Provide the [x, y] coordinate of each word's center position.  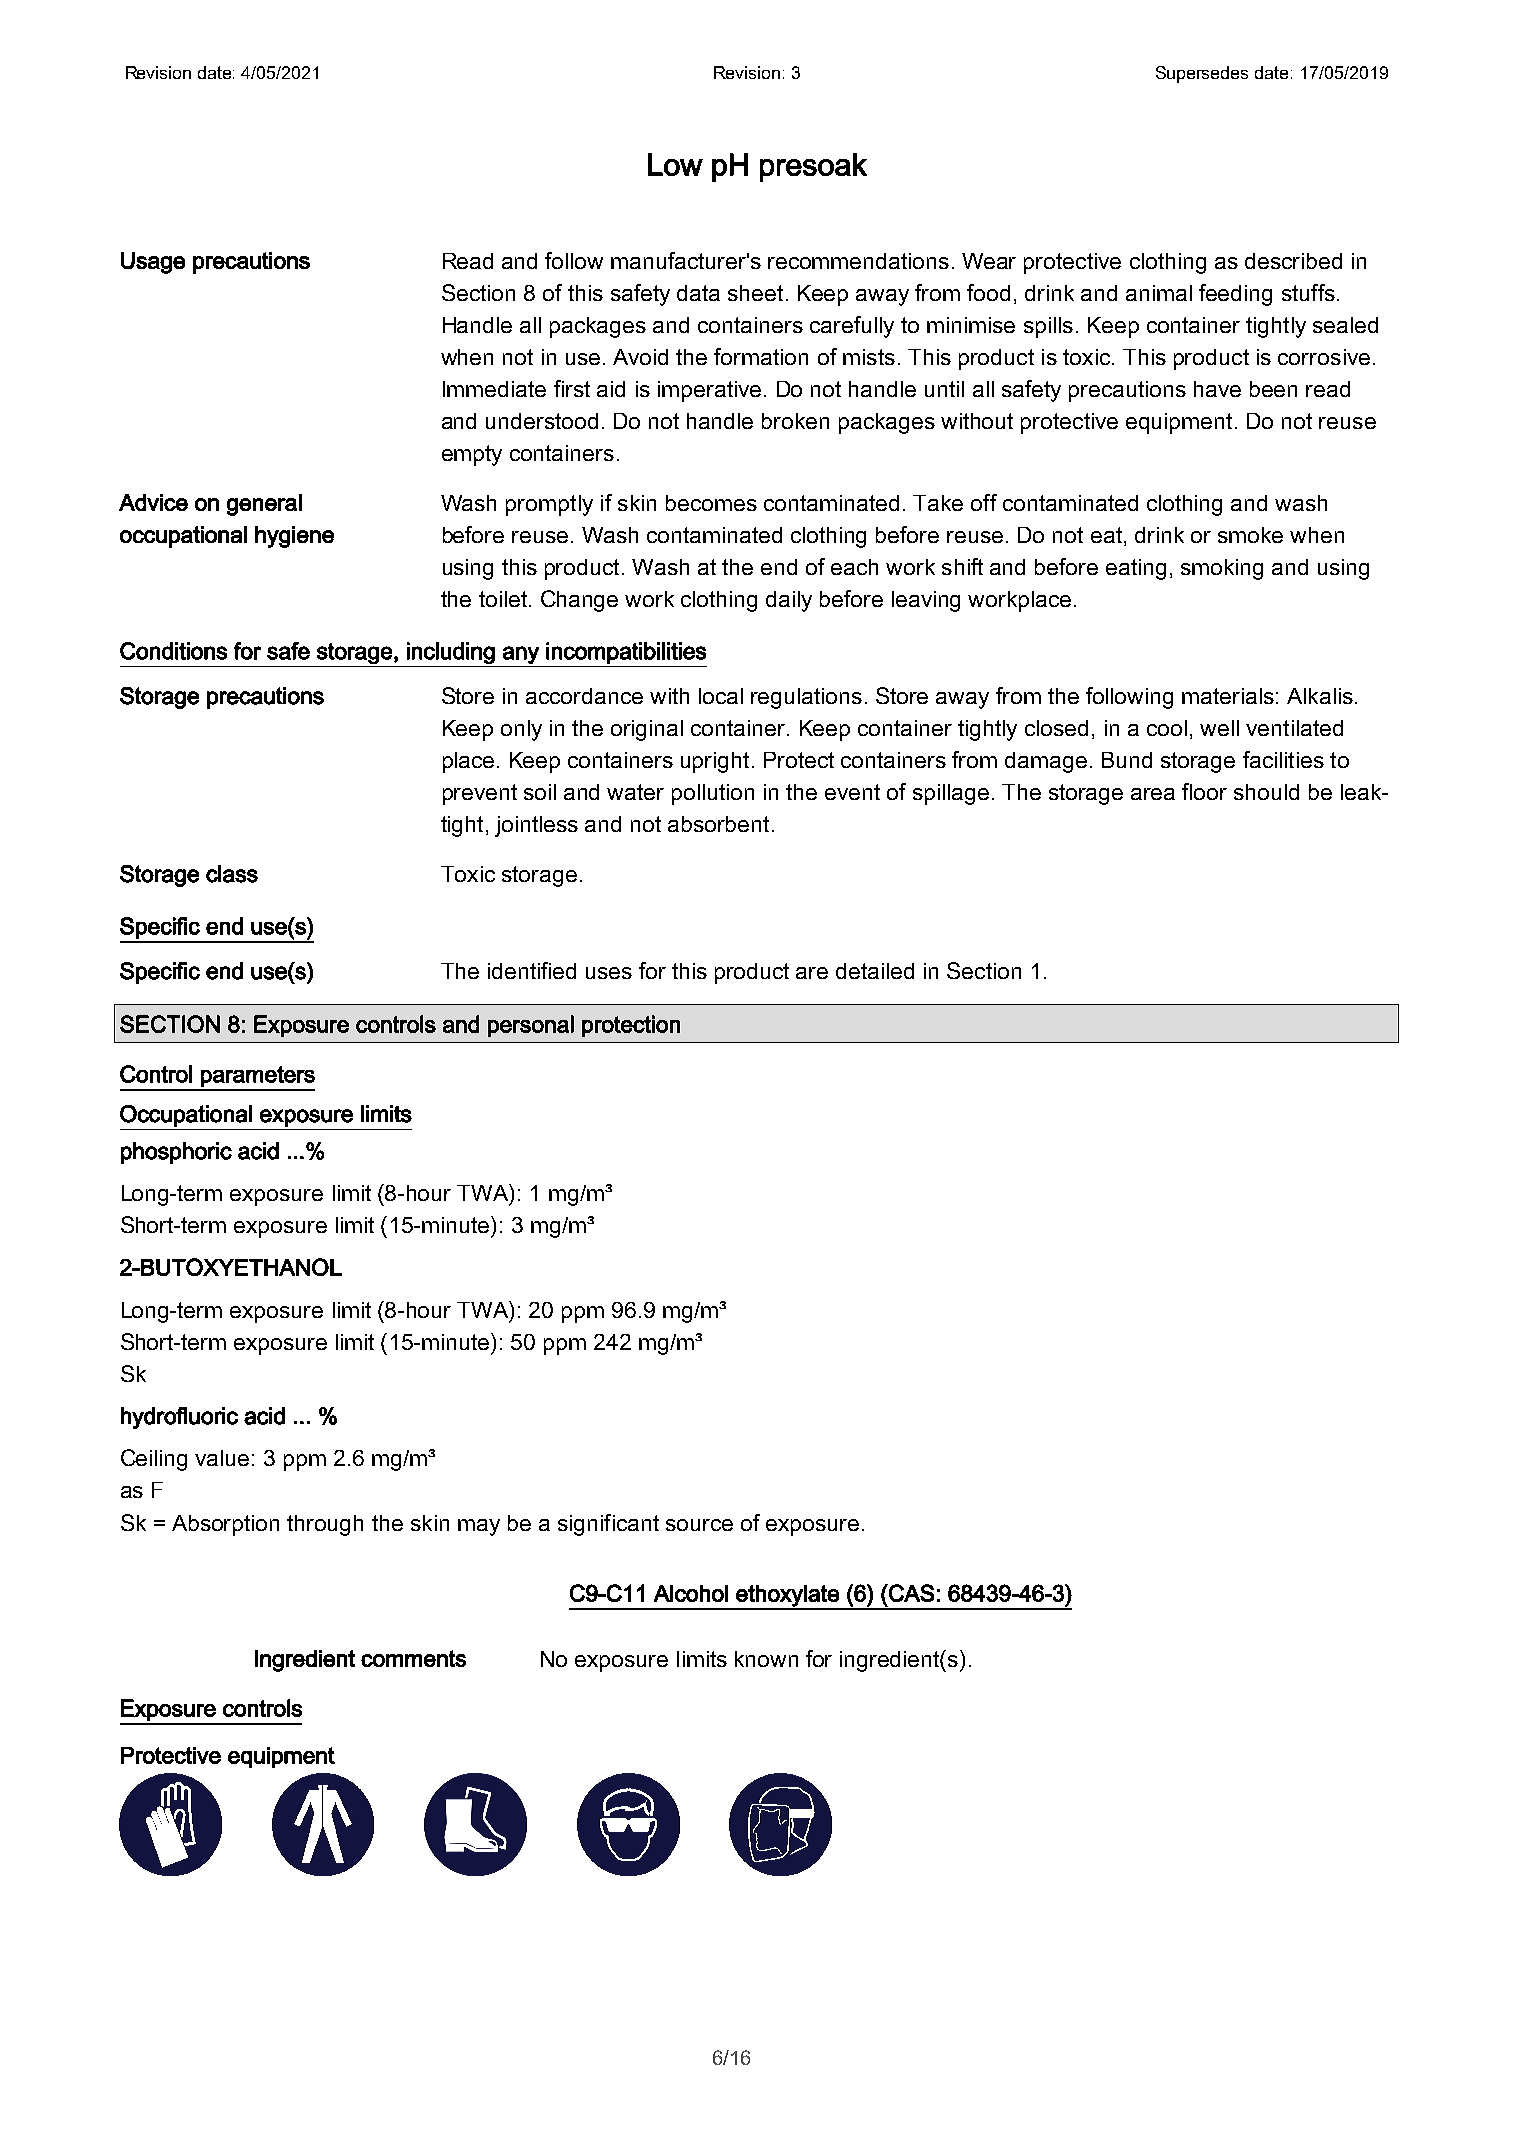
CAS [910, 1593]
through [325, 1525]
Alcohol [691, 1593]
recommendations [858, 261]
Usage [153, 263]
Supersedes [1202, 74]
